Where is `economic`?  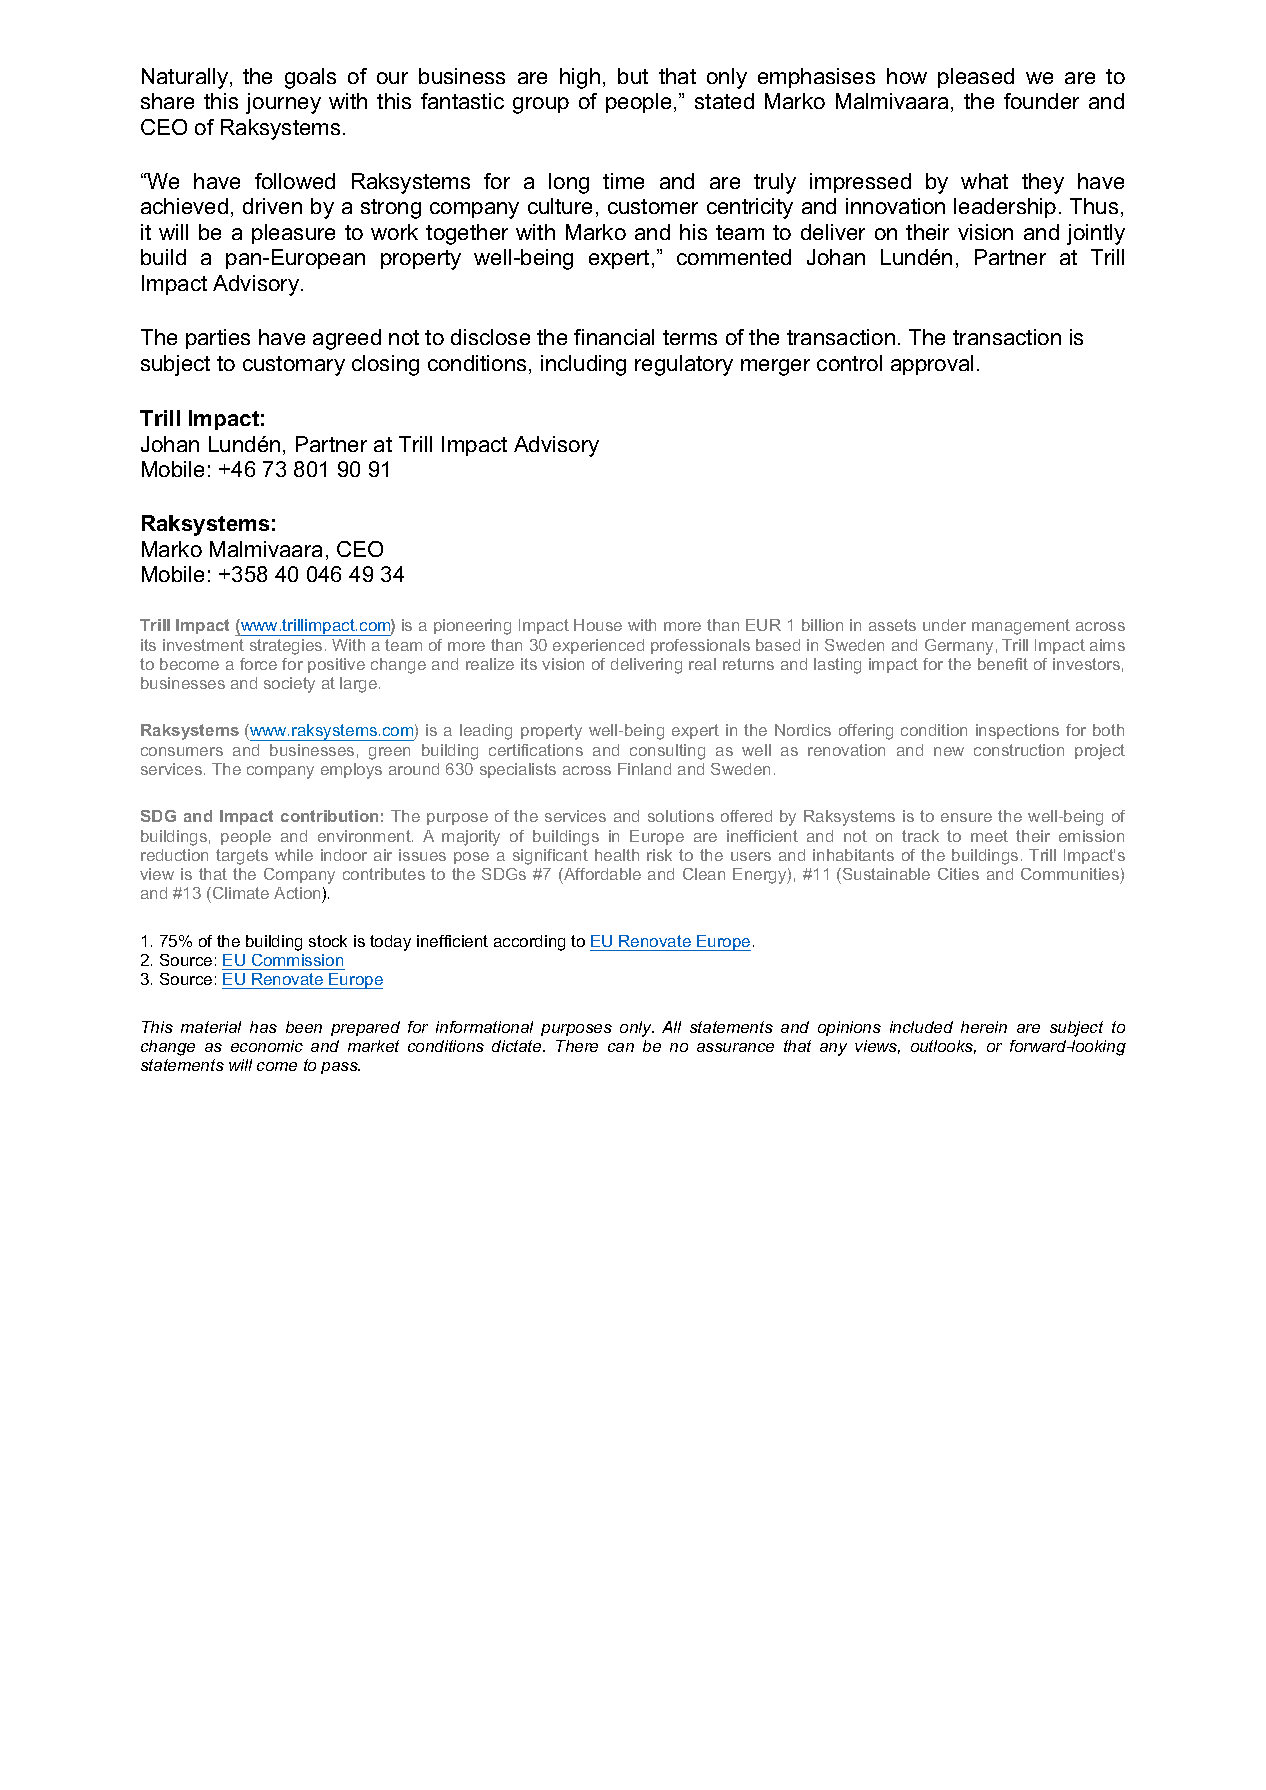 economic is located at coordinates (267, 1046).
